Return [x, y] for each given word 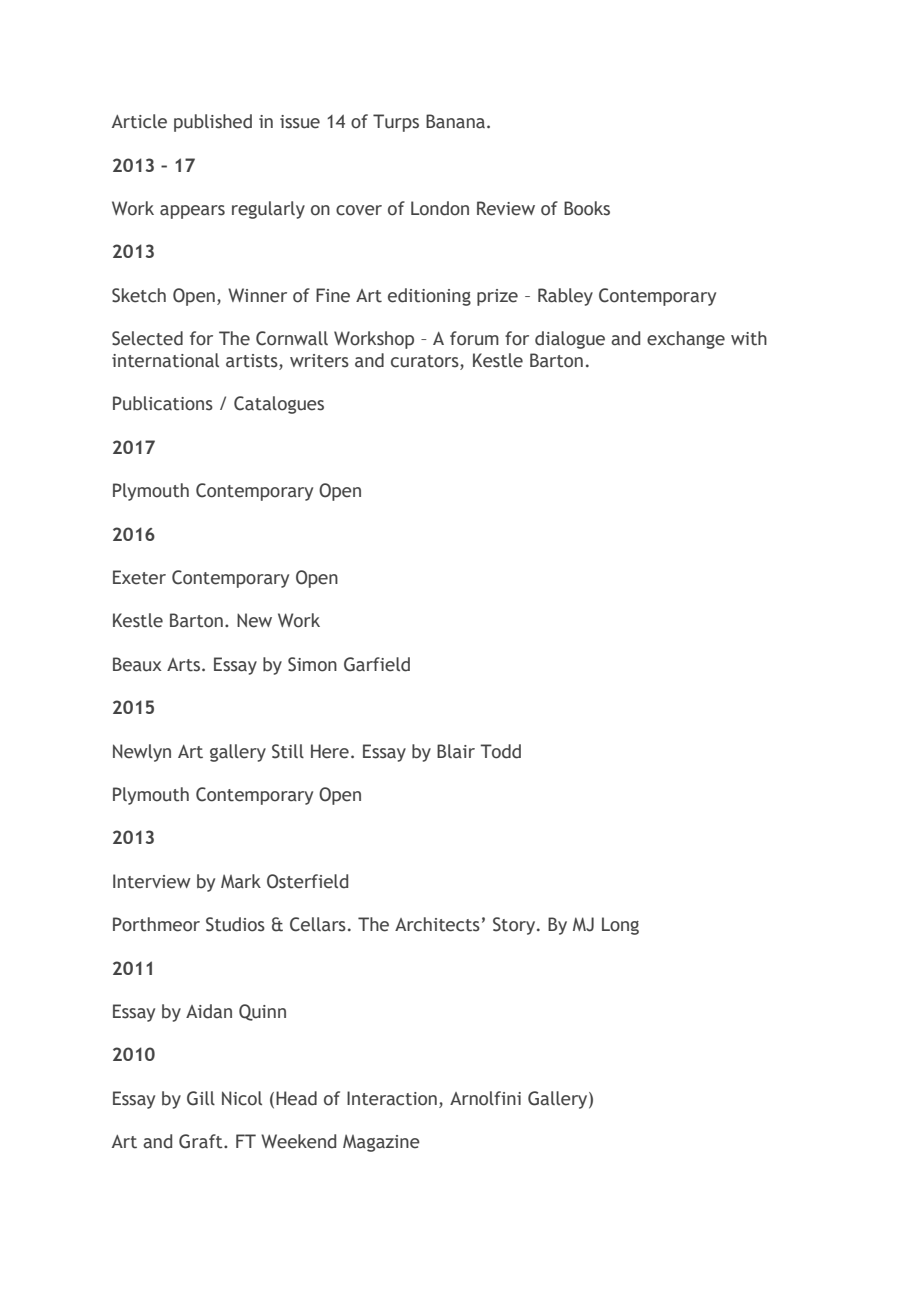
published [213, 123]
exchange [686, 340]
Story [515, 926]
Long [620, 926]
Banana [455, 121]
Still [288, 751]
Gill [201, 1098]
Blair [456, 751]
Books [587, 208]
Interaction [392, 1098]
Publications [163, 403]
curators [426, 362]
